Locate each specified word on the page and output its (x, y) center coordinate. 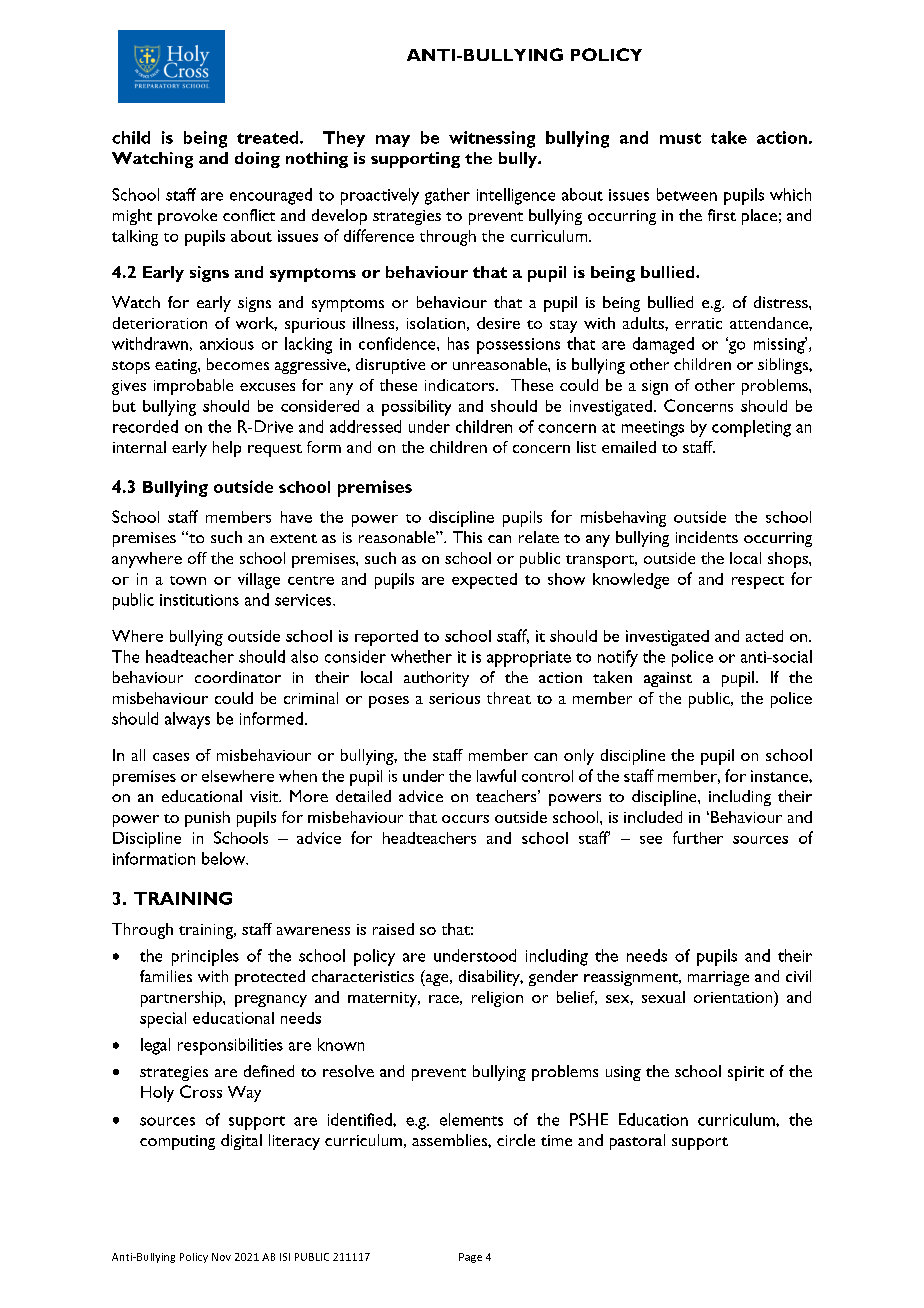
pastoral (637, 1142)
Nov (221, 1257)
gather (447, 196)
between (687, 194)
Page (470, 1258)
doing (257, 160)
